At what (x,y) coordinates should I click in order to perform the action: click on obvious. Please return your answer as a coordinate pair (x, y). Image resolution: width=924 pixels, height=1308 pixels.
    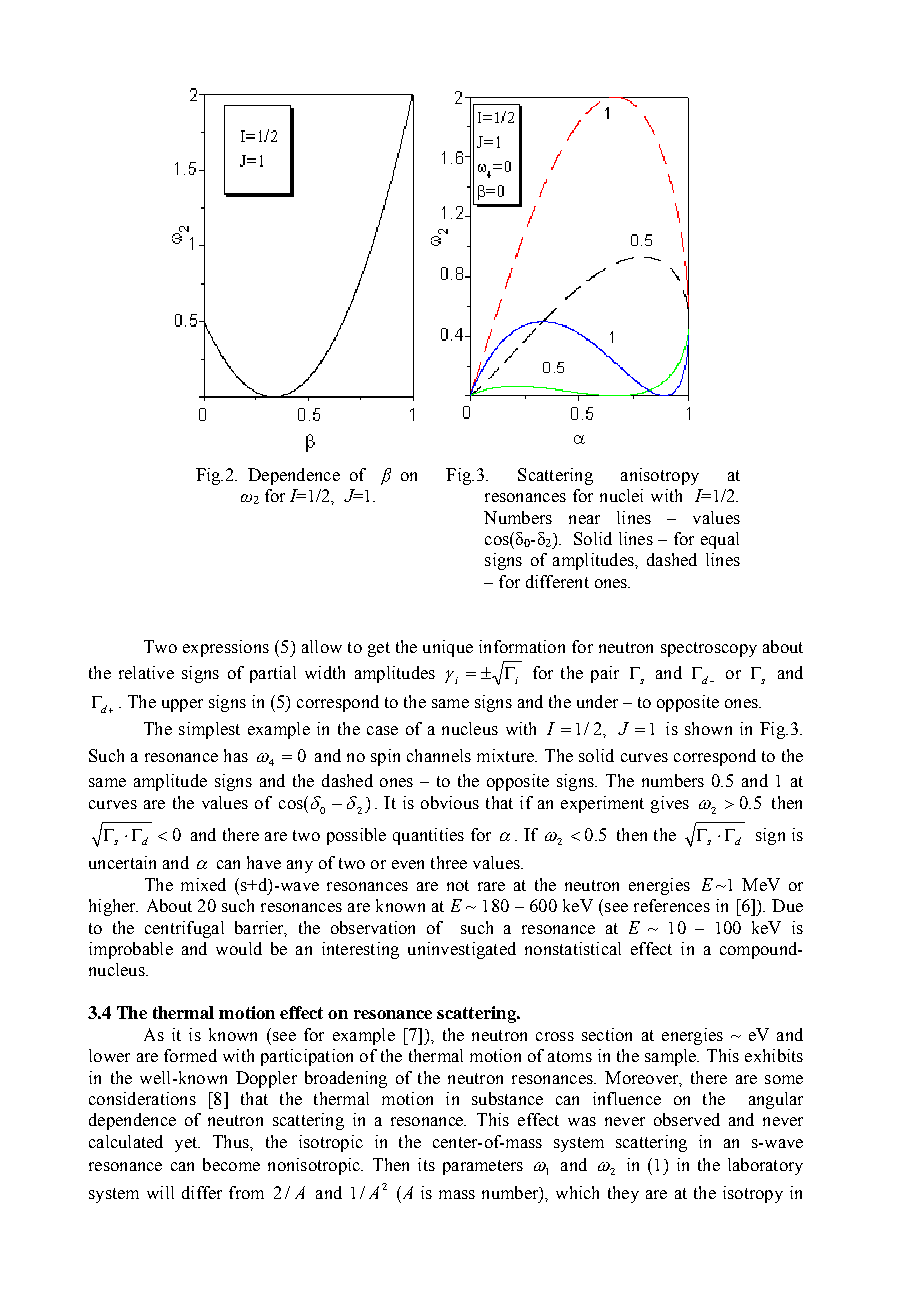
    Looking at the image, I should click on (450, 802).
